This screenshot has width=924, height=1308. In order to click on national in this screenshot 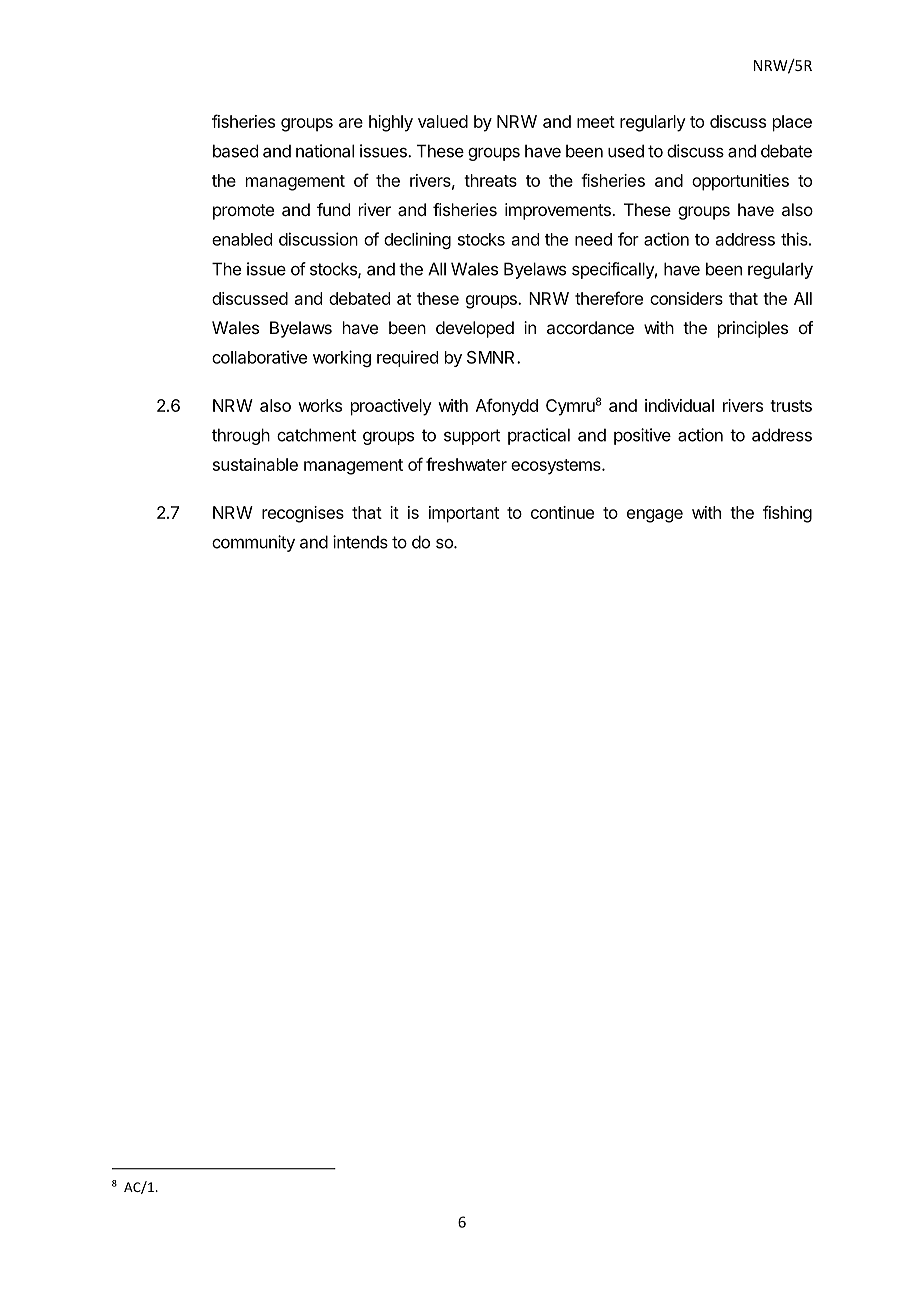, I will do `click(325, 151)`.
